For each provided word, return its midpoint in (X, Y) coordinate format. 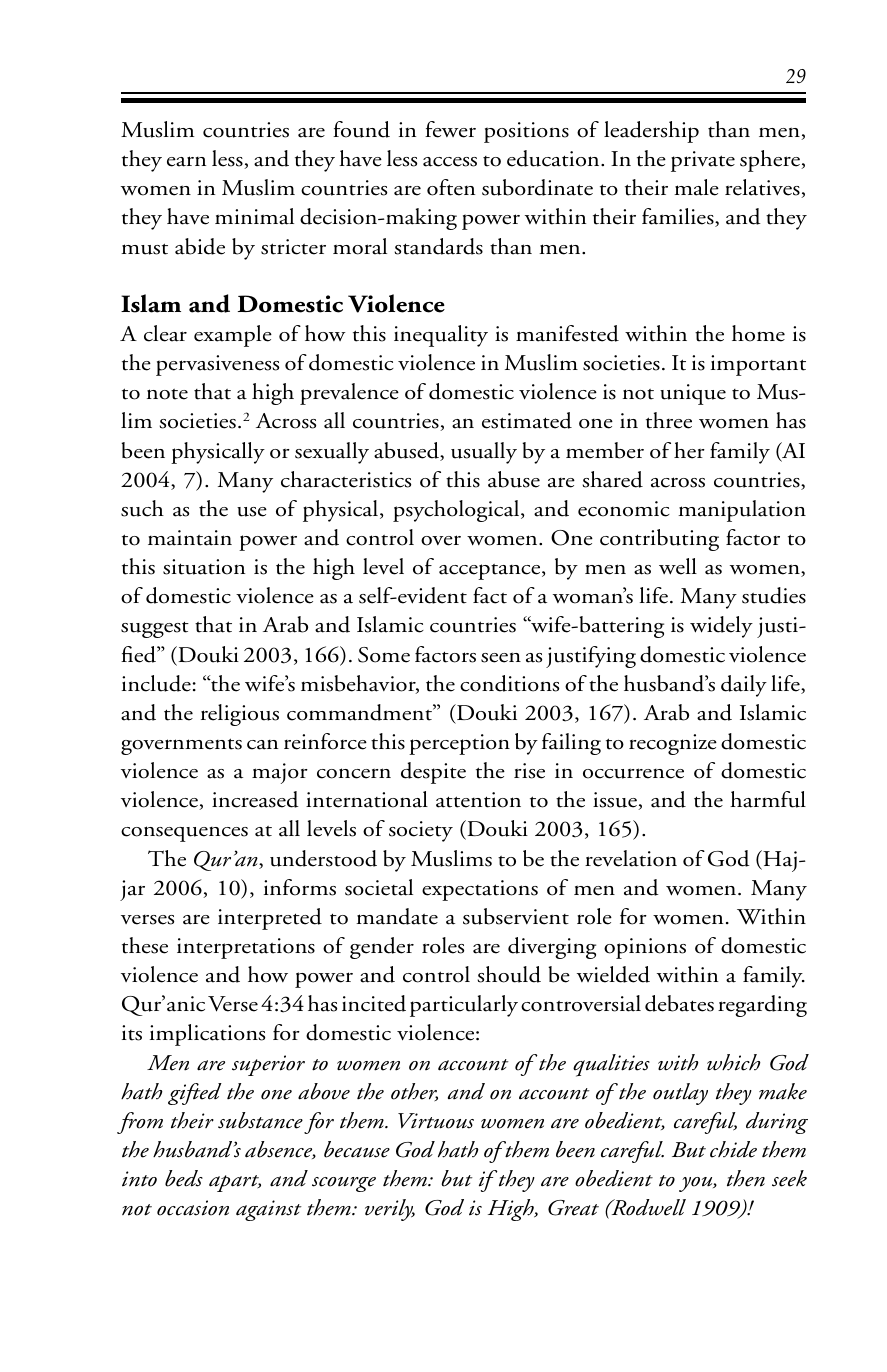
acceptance (491, 572)
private (703, 161)
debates (679, 1003)
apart (235, 1183)
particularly (464, 1006)
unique (693, 394)
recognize (673, 744)
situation (204, 567)
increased (255, 799)
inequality (441, 336)
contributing (659, 540)
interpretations (246, 948)
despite (433, 773)
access (450, 162)
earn (186, 161)
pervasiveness (217, 365)
